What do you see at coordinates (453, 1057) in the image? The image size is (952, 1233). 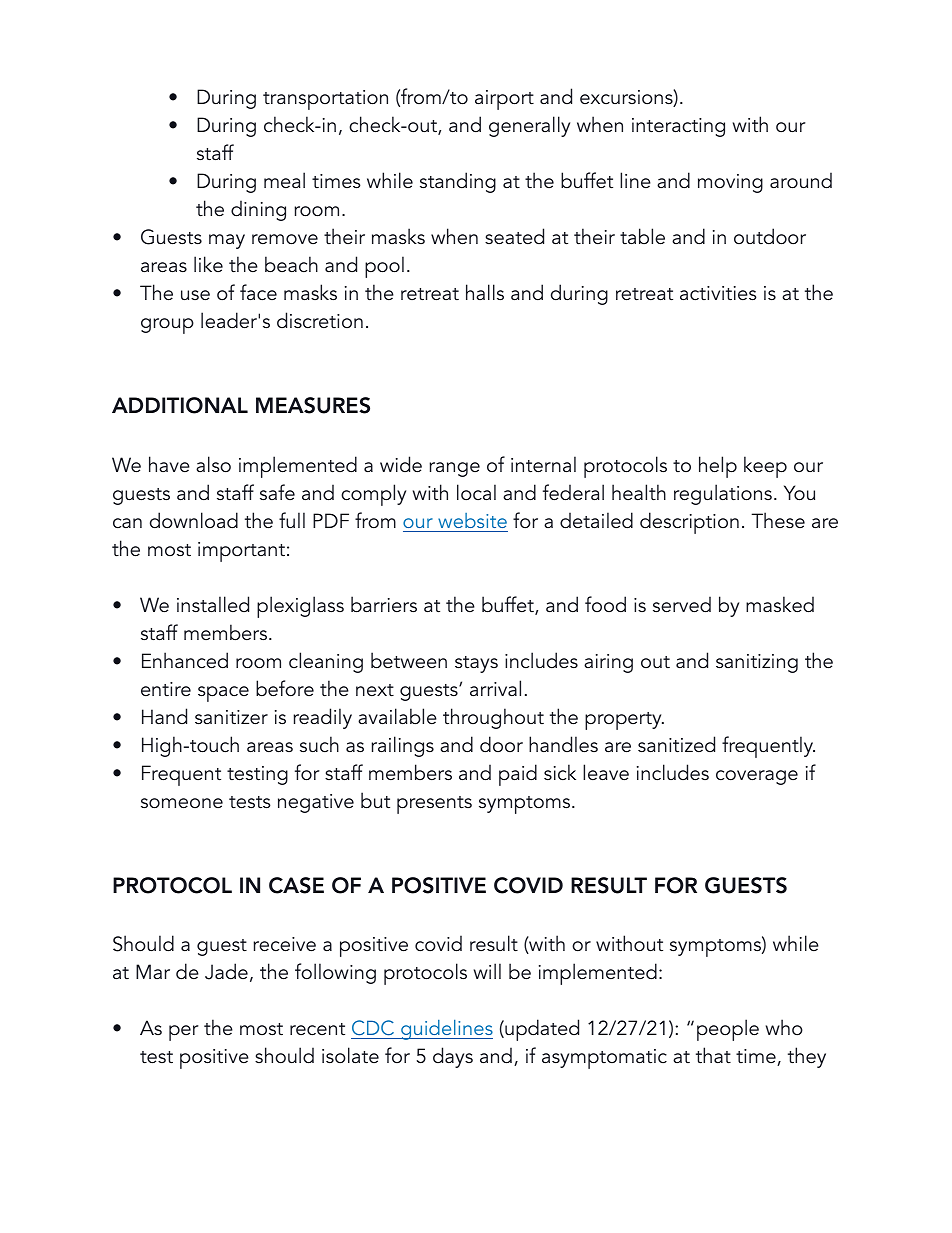 I see `days` at bounding box center [453, 1057].
